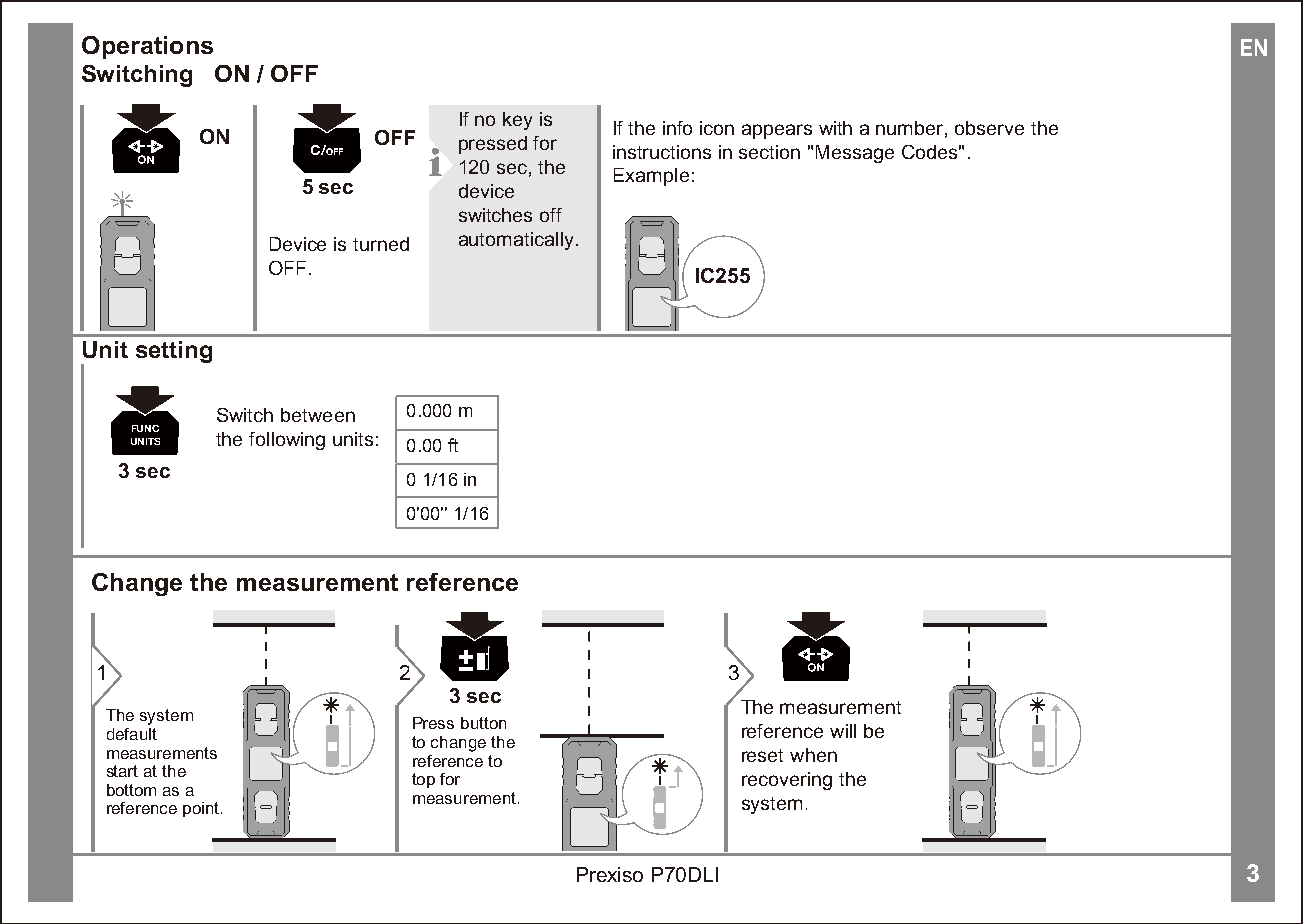 This document has height=924, width=1303. I want to click on reset, so click(762, 755).
